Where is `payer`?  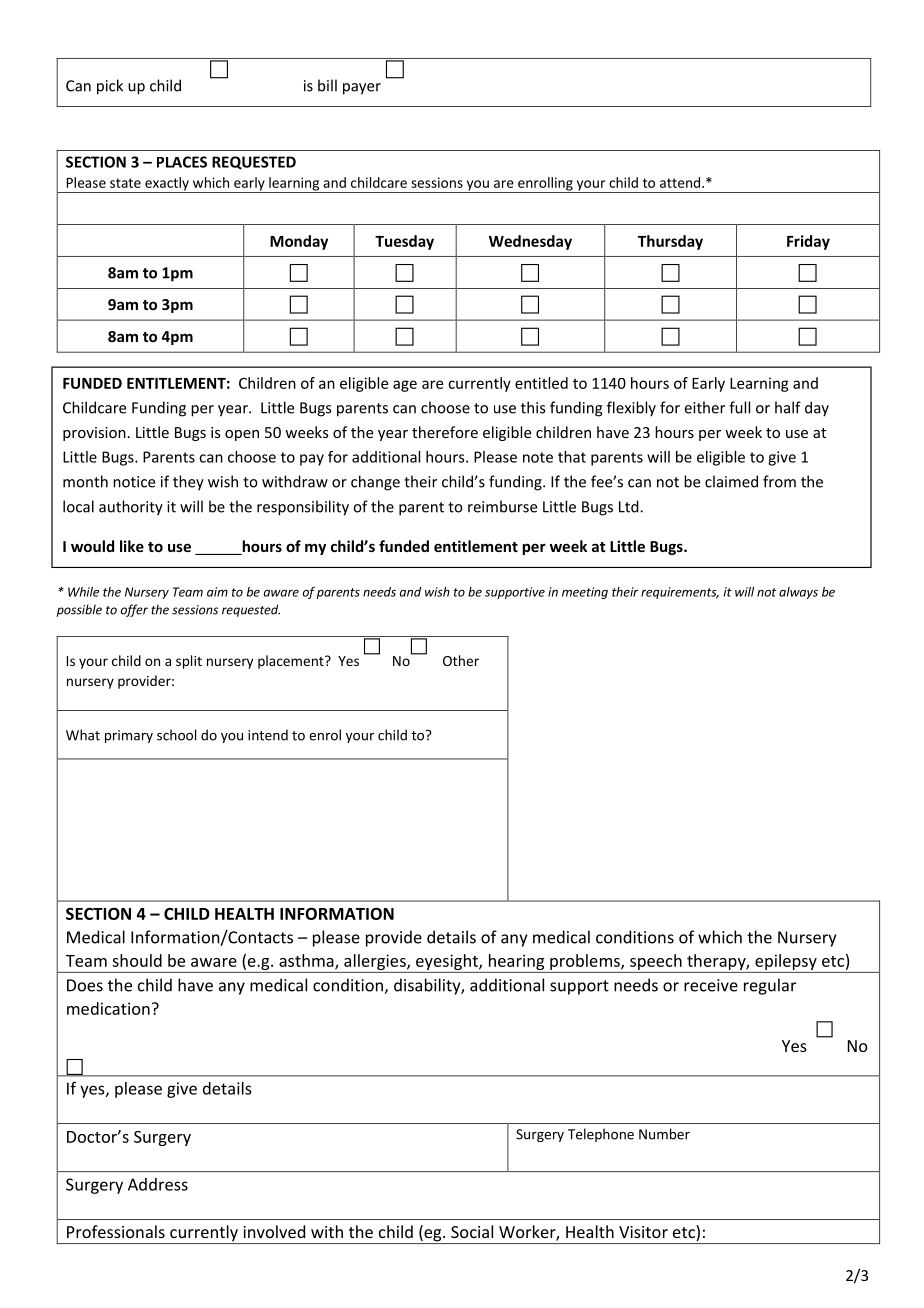 payer is located at coordinates (362, 89).
